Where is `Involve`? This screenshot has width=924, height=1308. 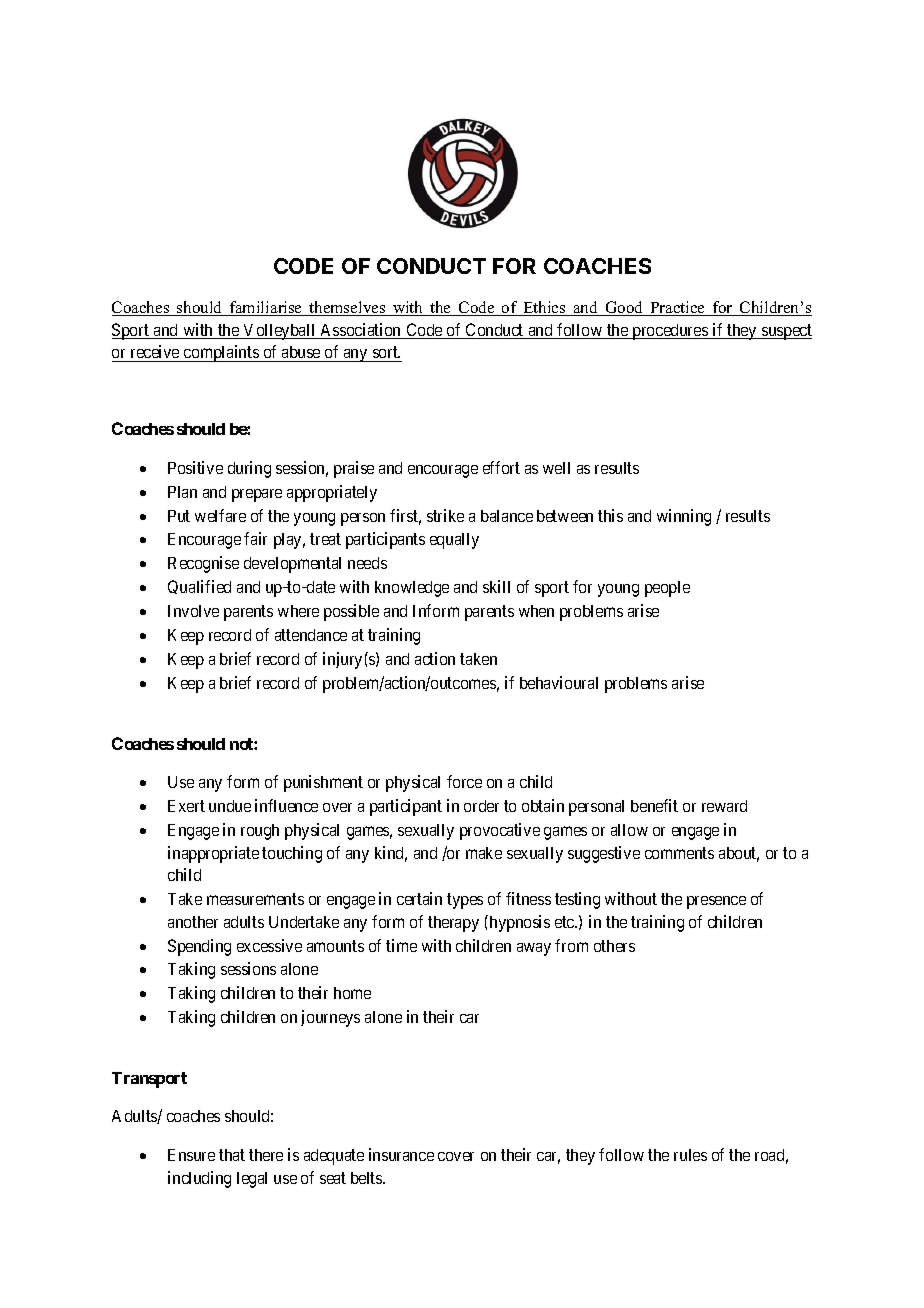
Involve is located at coordinates (193, 611).
